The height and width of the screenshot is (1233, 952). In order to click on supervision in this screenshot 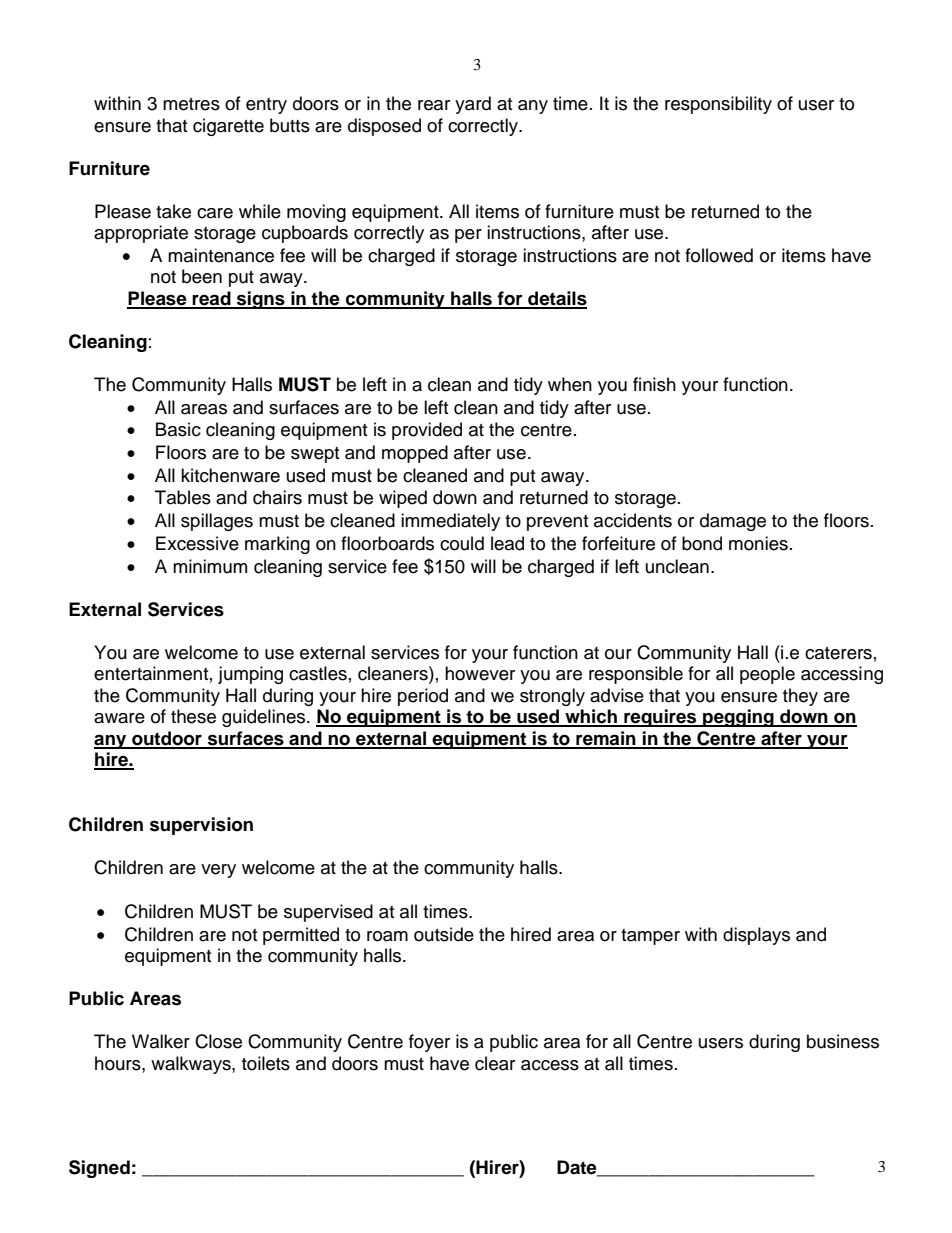, I will do `click(201, 826)`.
